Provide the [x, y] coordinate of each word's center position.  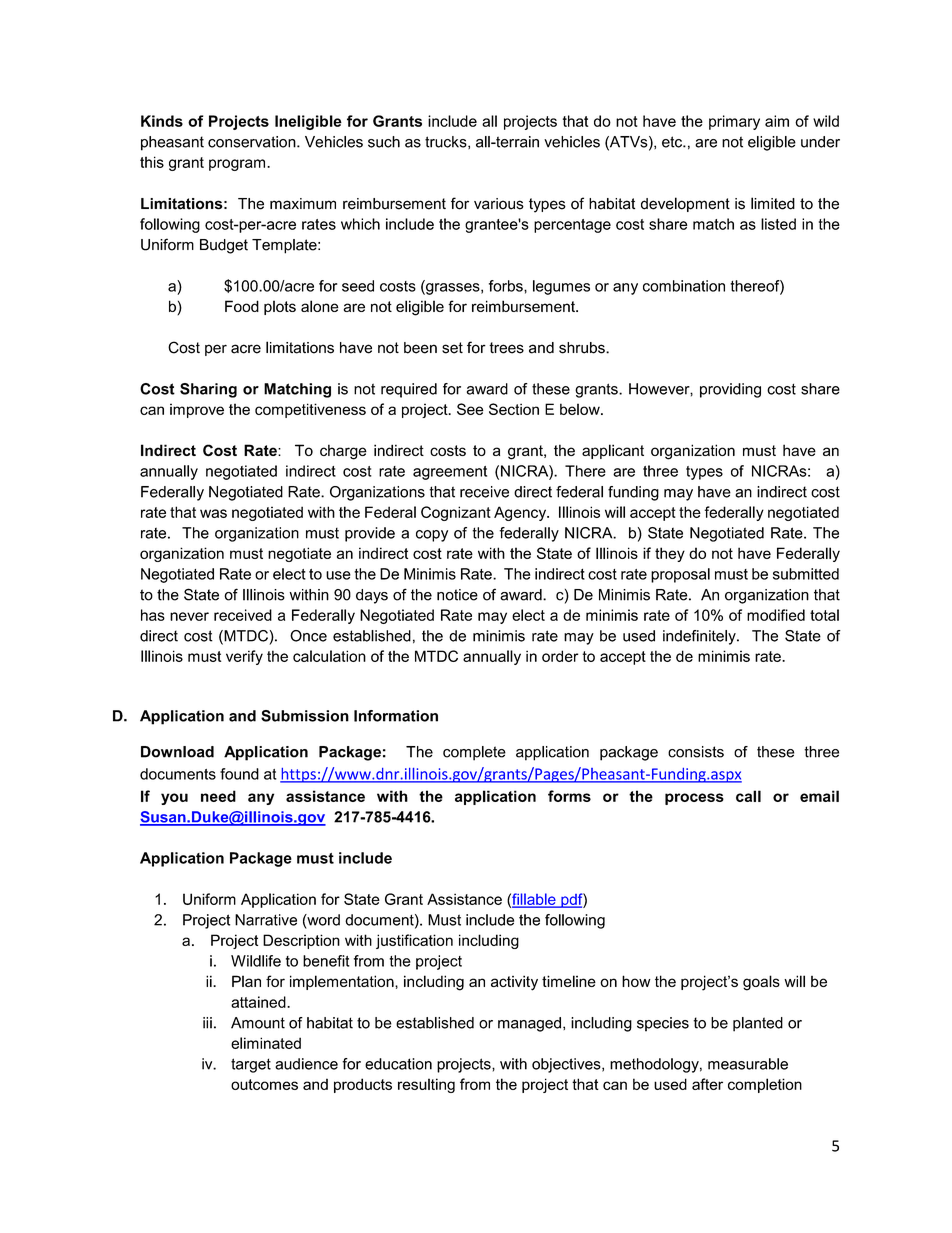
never [189, 616]
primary [734, 122]
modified [776, 615]
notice [457, 595]
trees [506, 348]
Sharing [208, 390]
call [748, 796]
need [218, 796]
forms [569, 796]
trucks [447, 142]
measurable [748, 1064]
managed [529, 1024]
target [251, 1065]
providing [730, 390]
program [237, 165]
